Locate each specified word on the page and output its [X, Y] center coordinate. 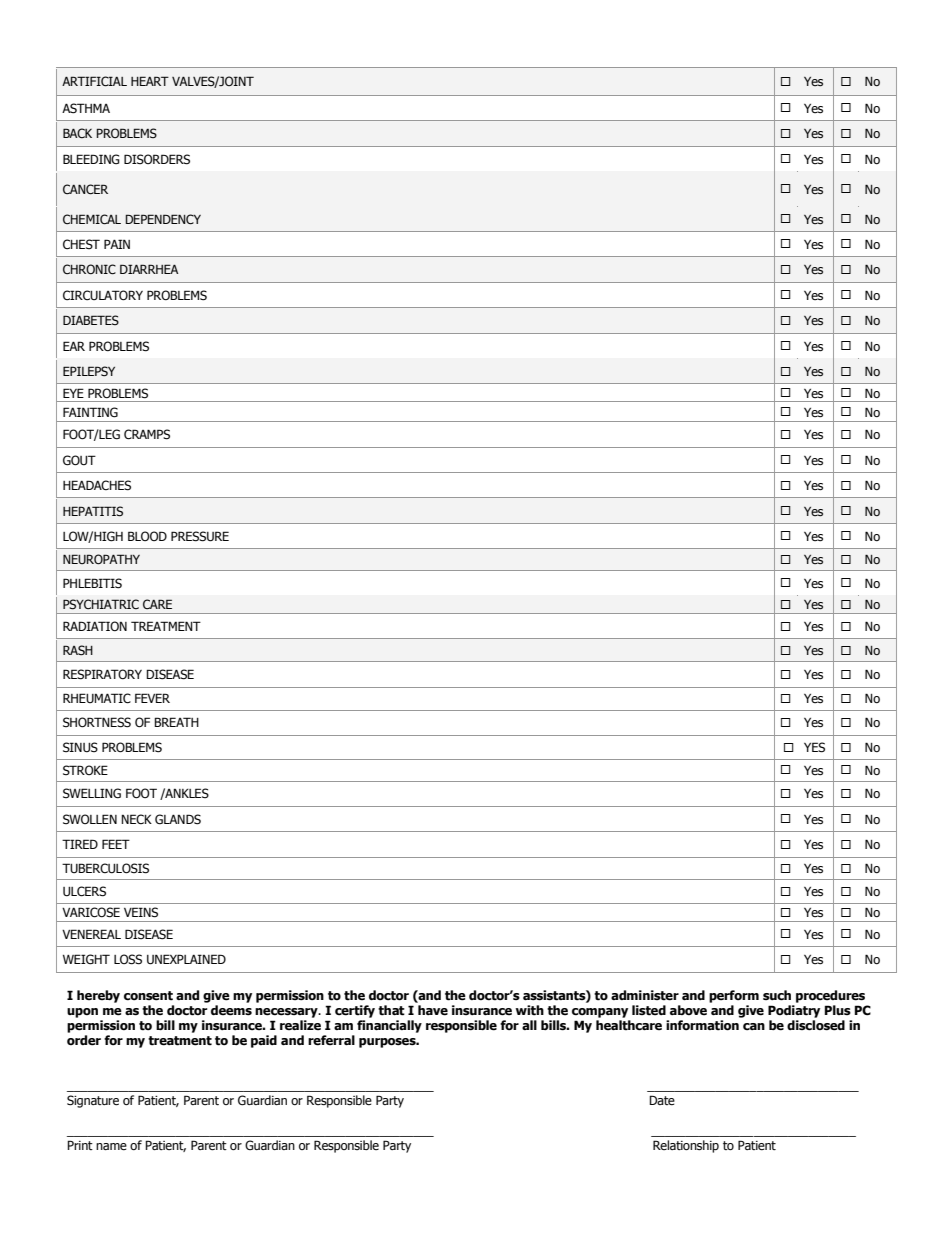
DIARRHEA [149, 269]
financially [389, 1026]
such [777, 995]
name [111, 1147]
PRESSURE [200, 536]
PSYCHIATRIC [101, 604]
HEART [150, 81]
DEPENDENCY [163, 219]
